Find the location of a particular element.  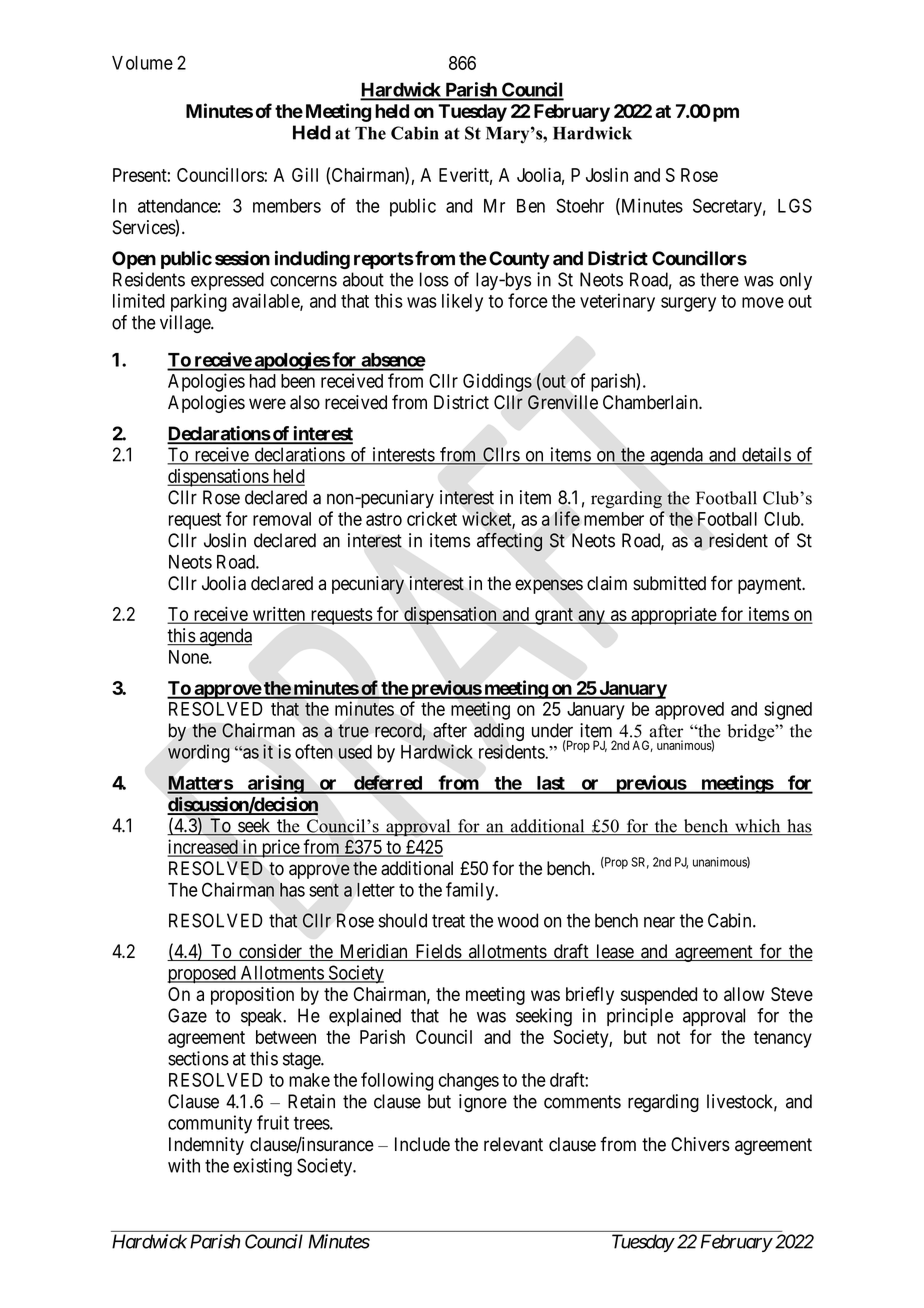

Gill is located at coordinates (305, 175).
